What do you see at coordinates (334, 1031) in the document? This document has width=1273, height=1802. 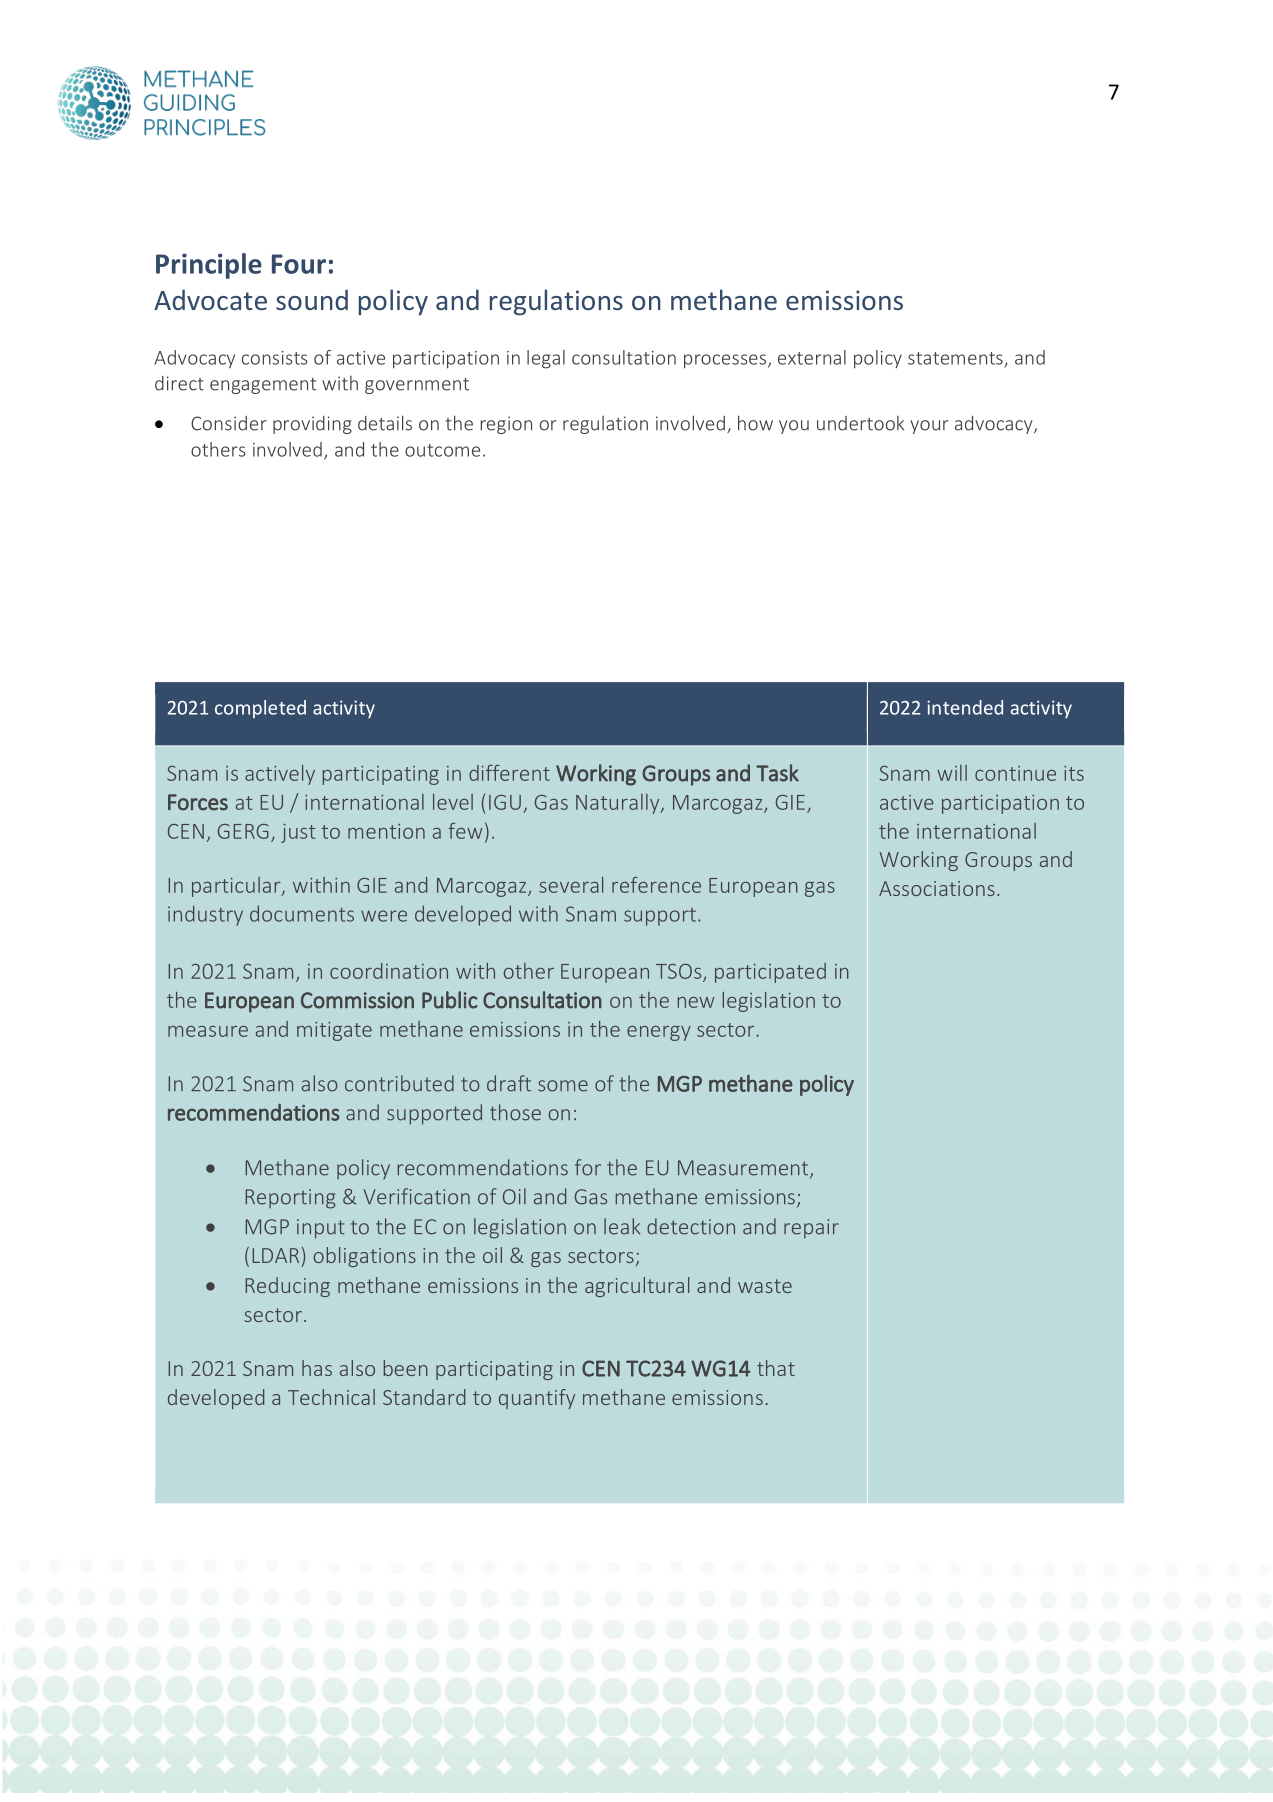 I see `mitigate` at bounding box center [334, 1031].
